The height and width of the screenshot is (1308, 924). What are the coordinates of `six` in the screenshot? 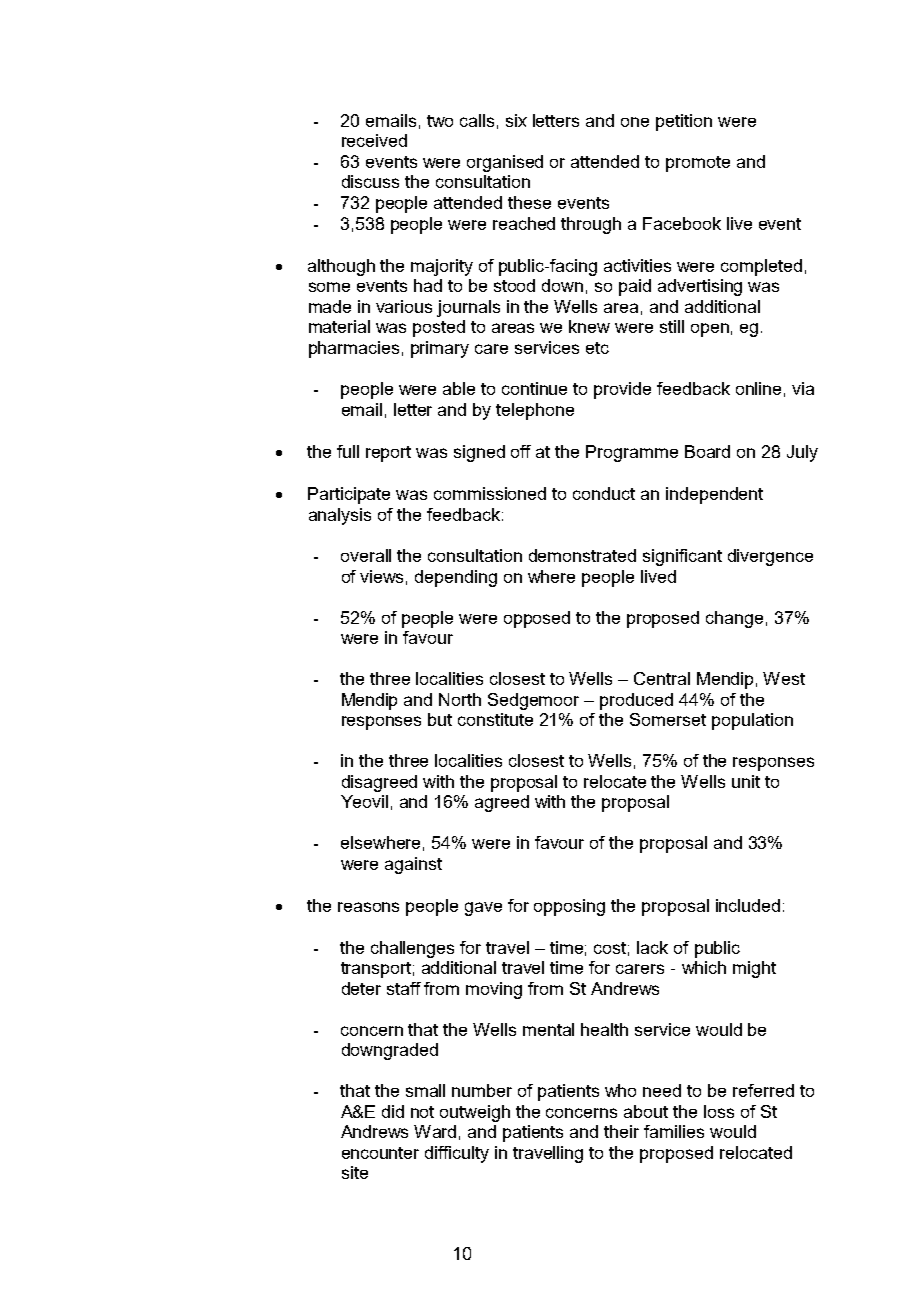 It's located at (516, 120).
